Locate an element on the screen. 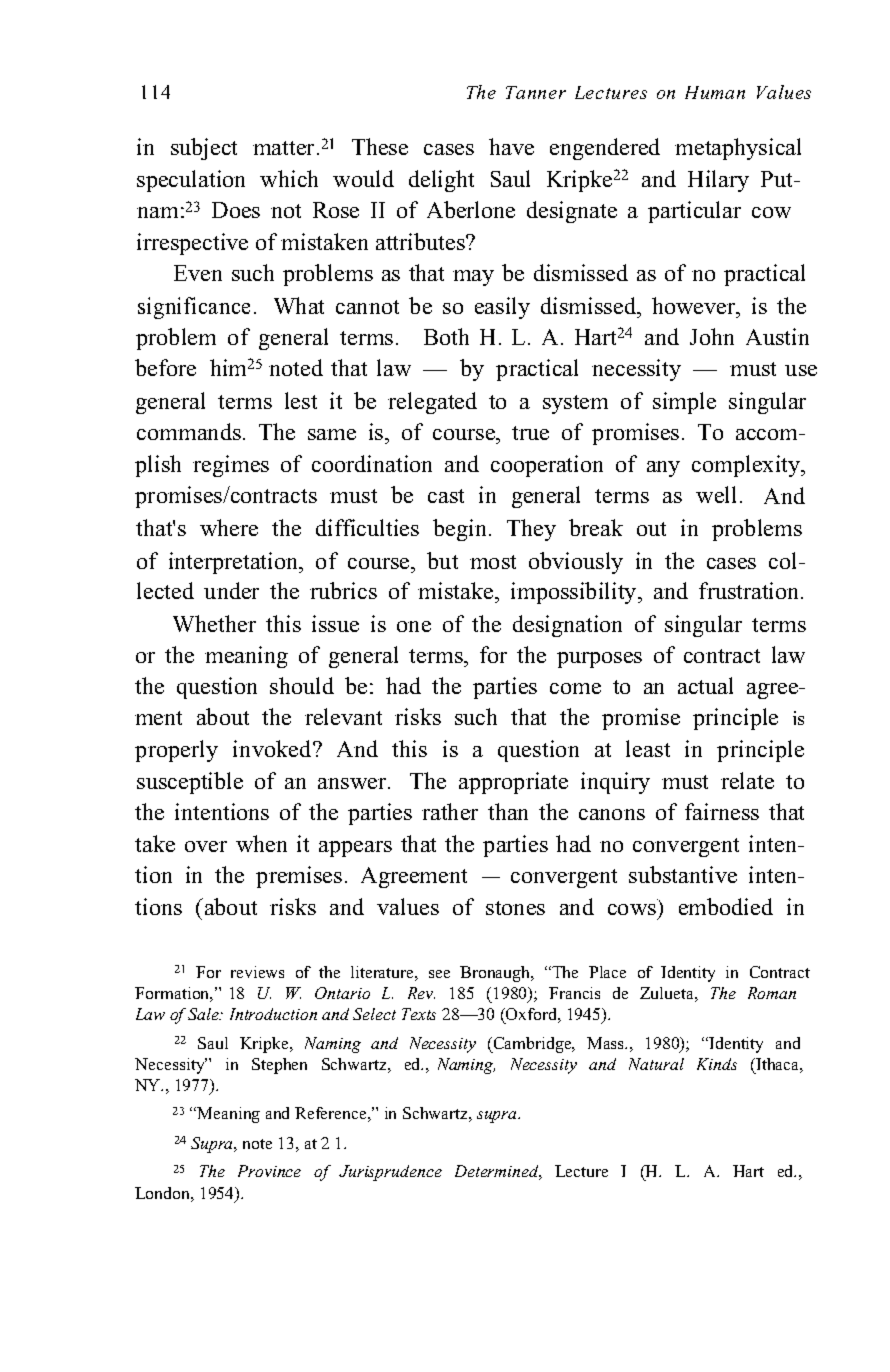 The height and width of the screenshot is (1372, 890). metaphysical is located at coordinates (738, 149).
